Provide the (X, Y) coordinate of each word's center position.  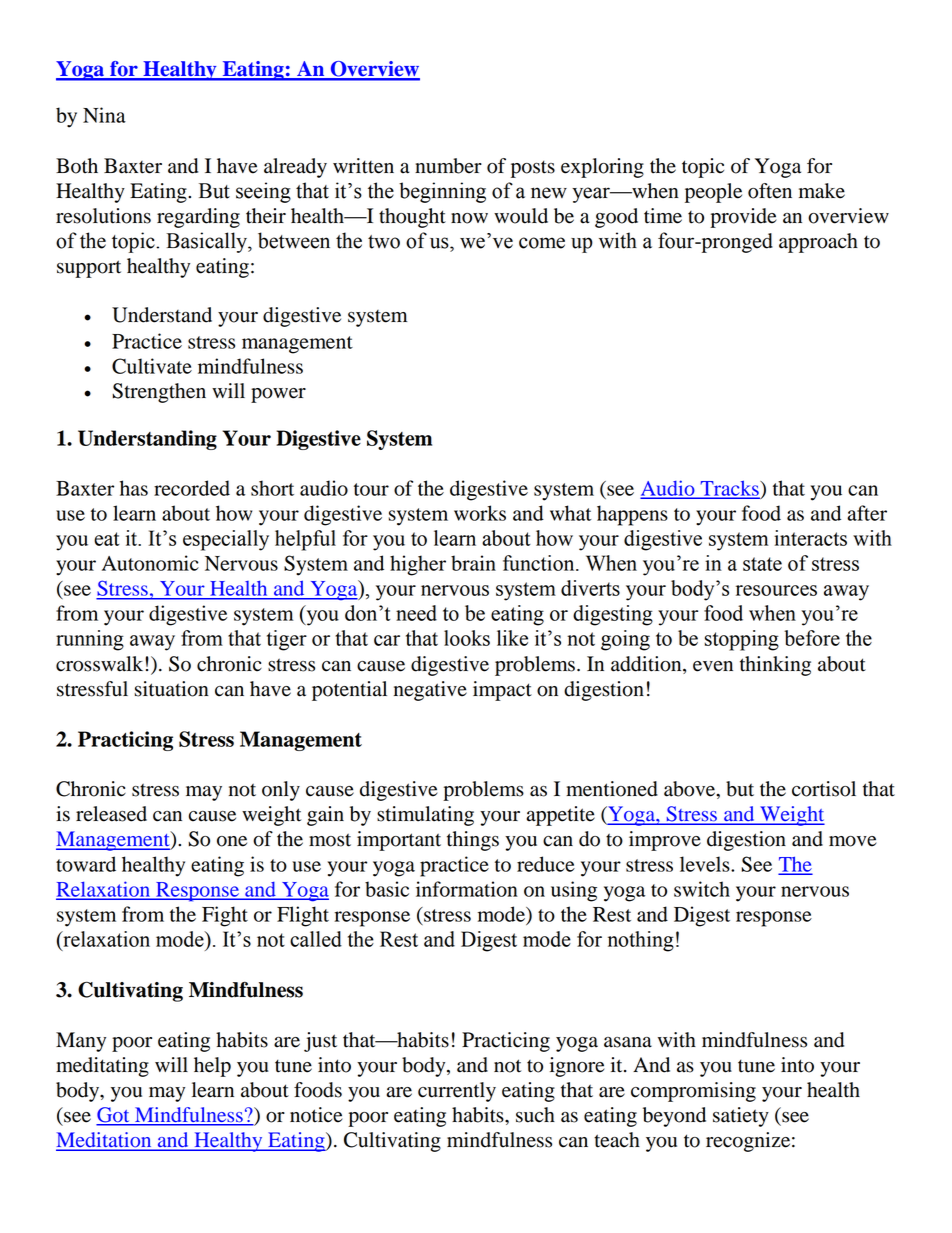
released (111, 814)
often (770, 191)
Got (114, 1116)
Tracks (729, 489)
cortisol (824, 789)
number (448, 166)
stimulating (425, 816)
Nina (104, 115)
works (480, 513)
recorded (192, 488)
